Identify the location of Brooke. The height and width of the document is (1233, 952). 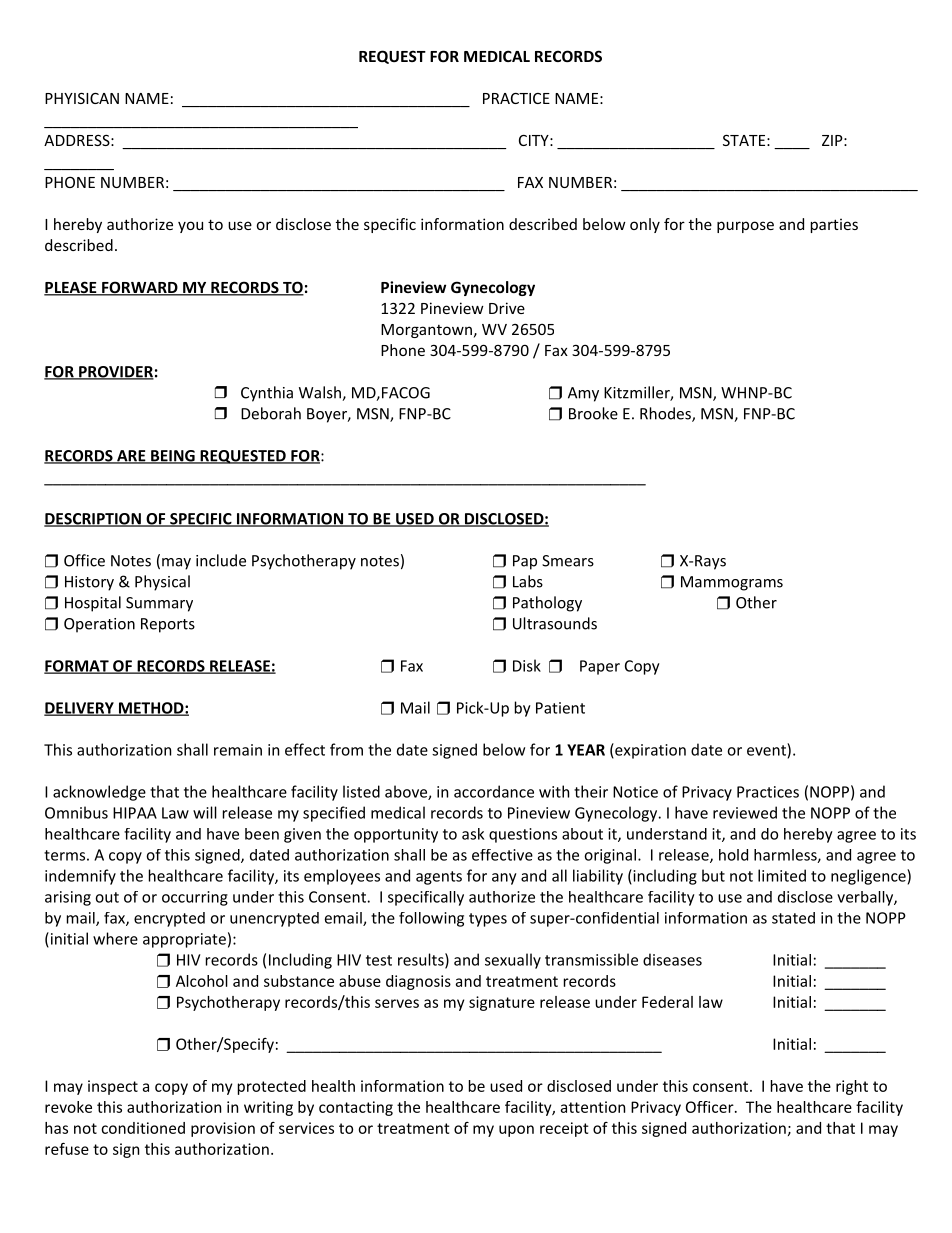
(593, 413).
